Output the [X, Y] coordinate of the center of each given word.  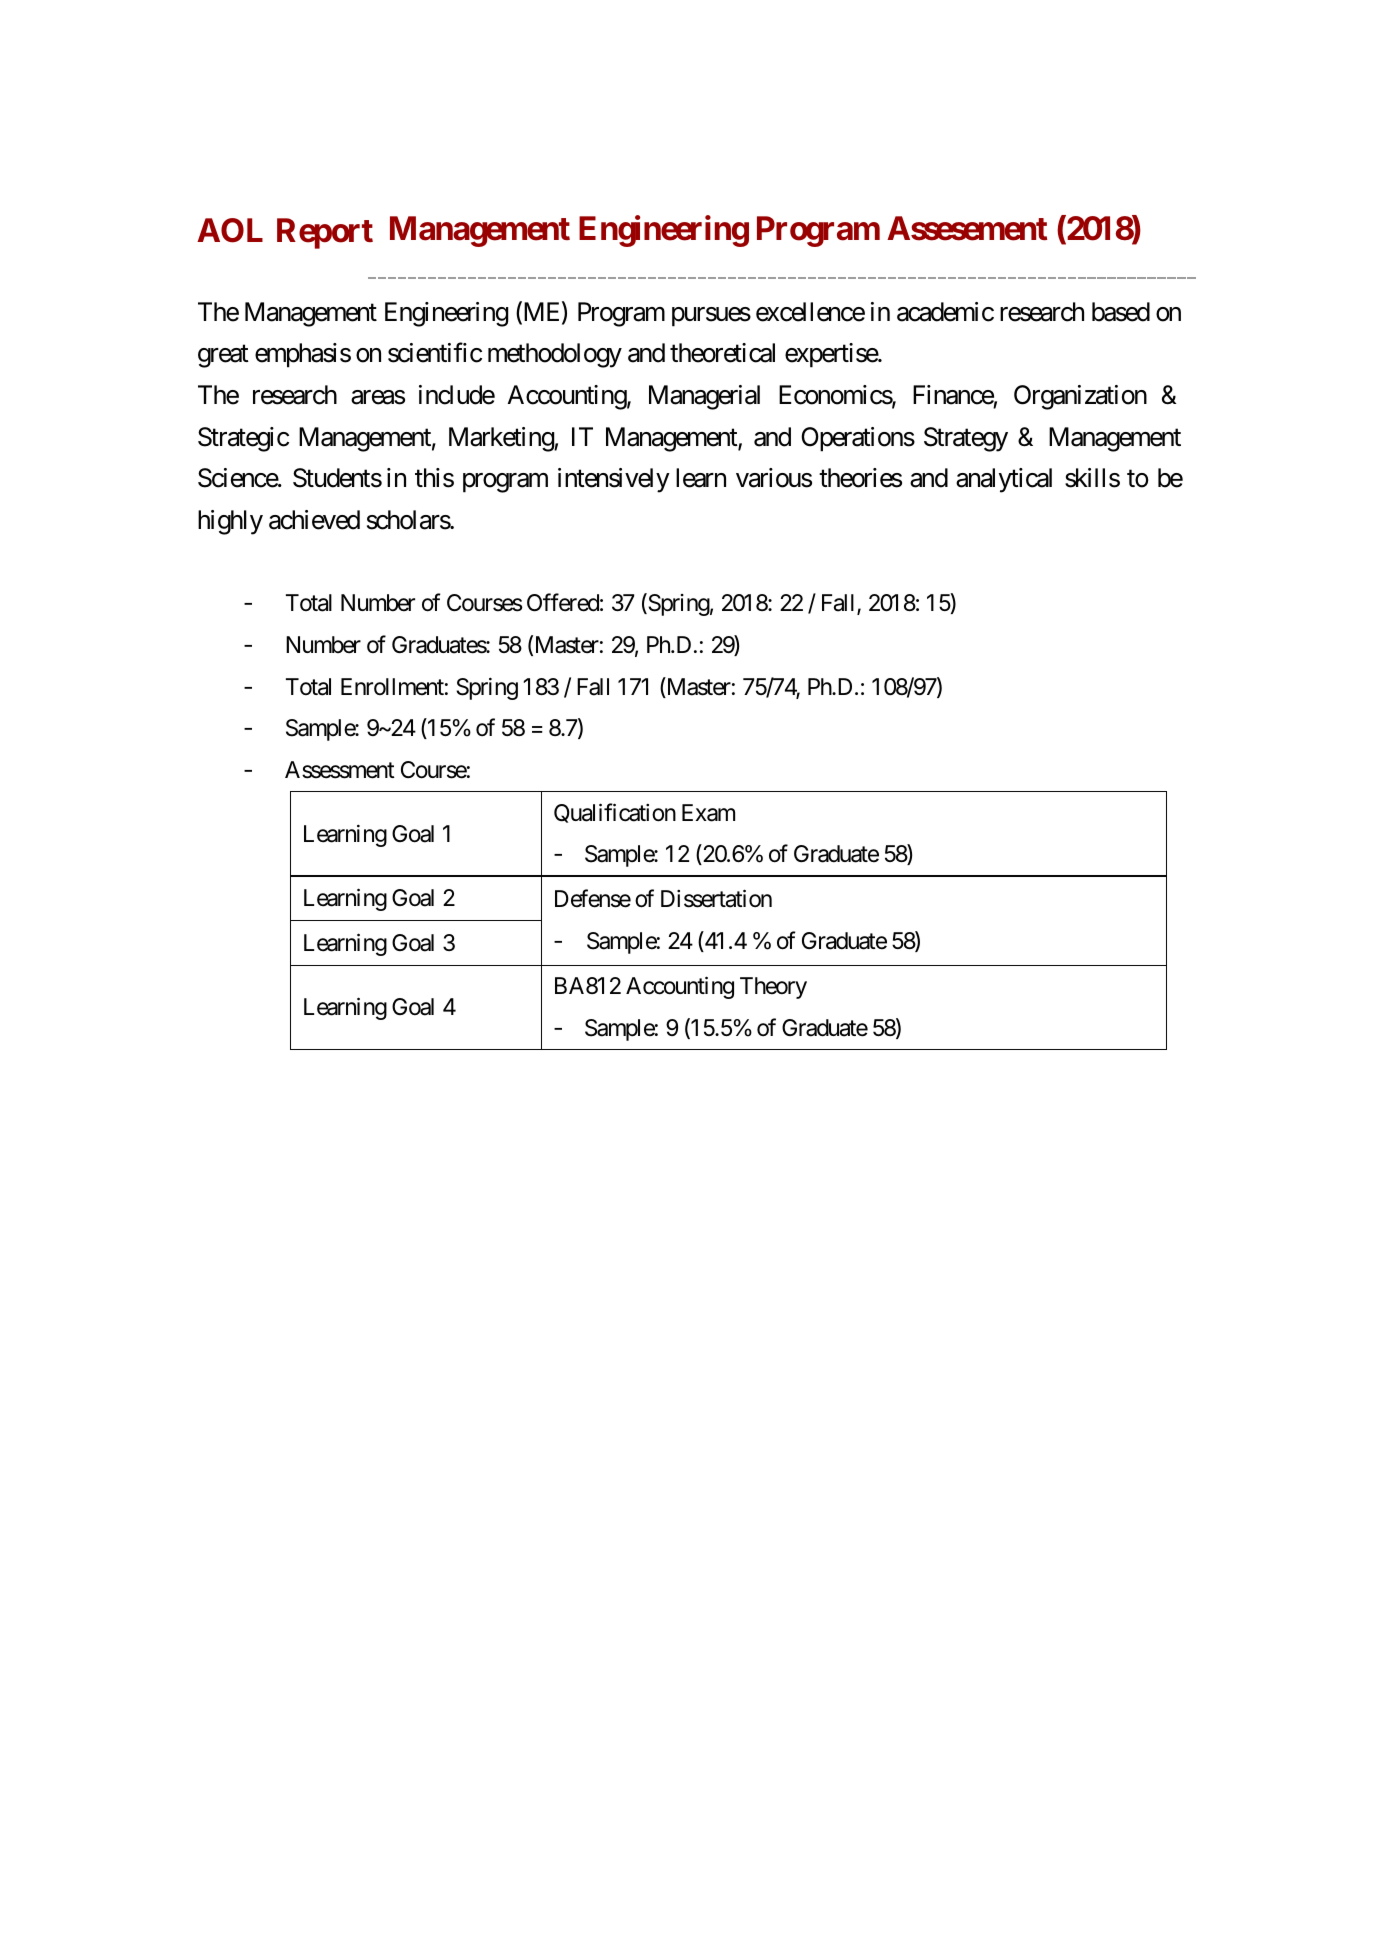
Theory [773, 988]
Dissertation [716, 899]
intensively [614, 480]
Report [325, 233]
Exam [708, 813]
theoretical [722, 353]
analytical [1004, 480]
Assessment [340, 770]
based [1121, 312]
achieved [314, 520]
